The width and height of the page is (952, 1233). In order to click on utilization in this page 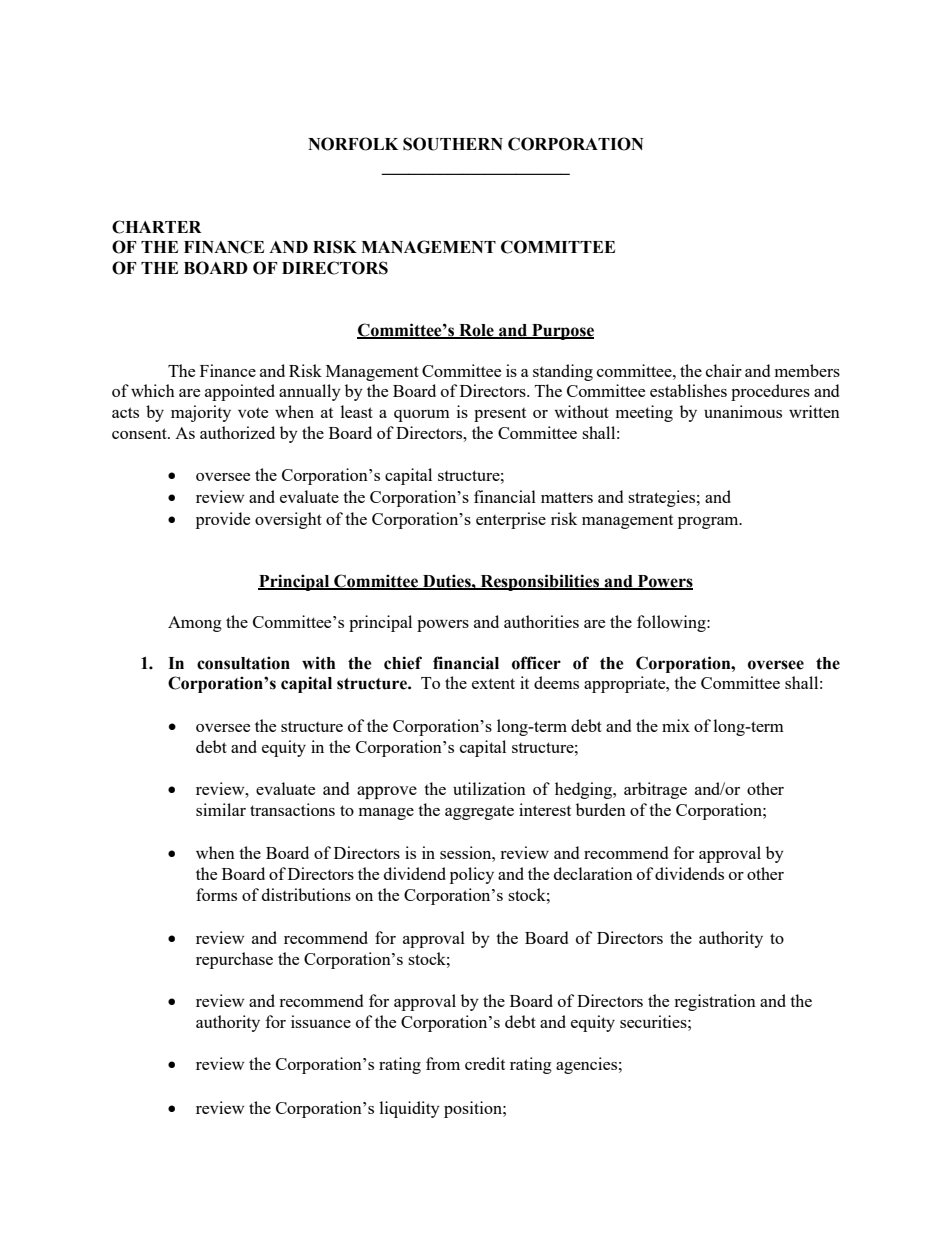, I will do `click(489, 788)`.
